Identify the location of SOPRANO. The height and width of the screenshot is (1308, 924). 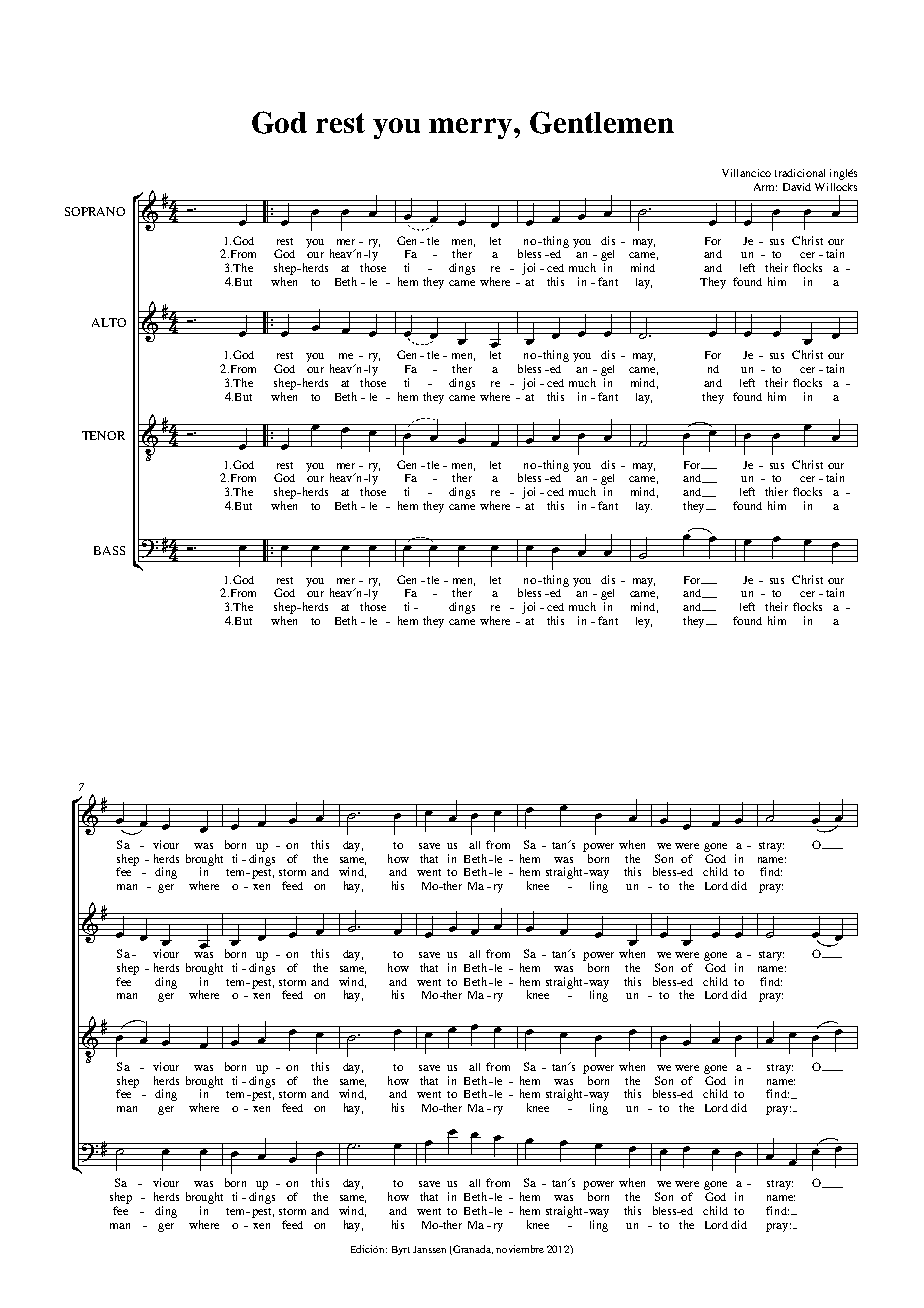
(95, 211).
